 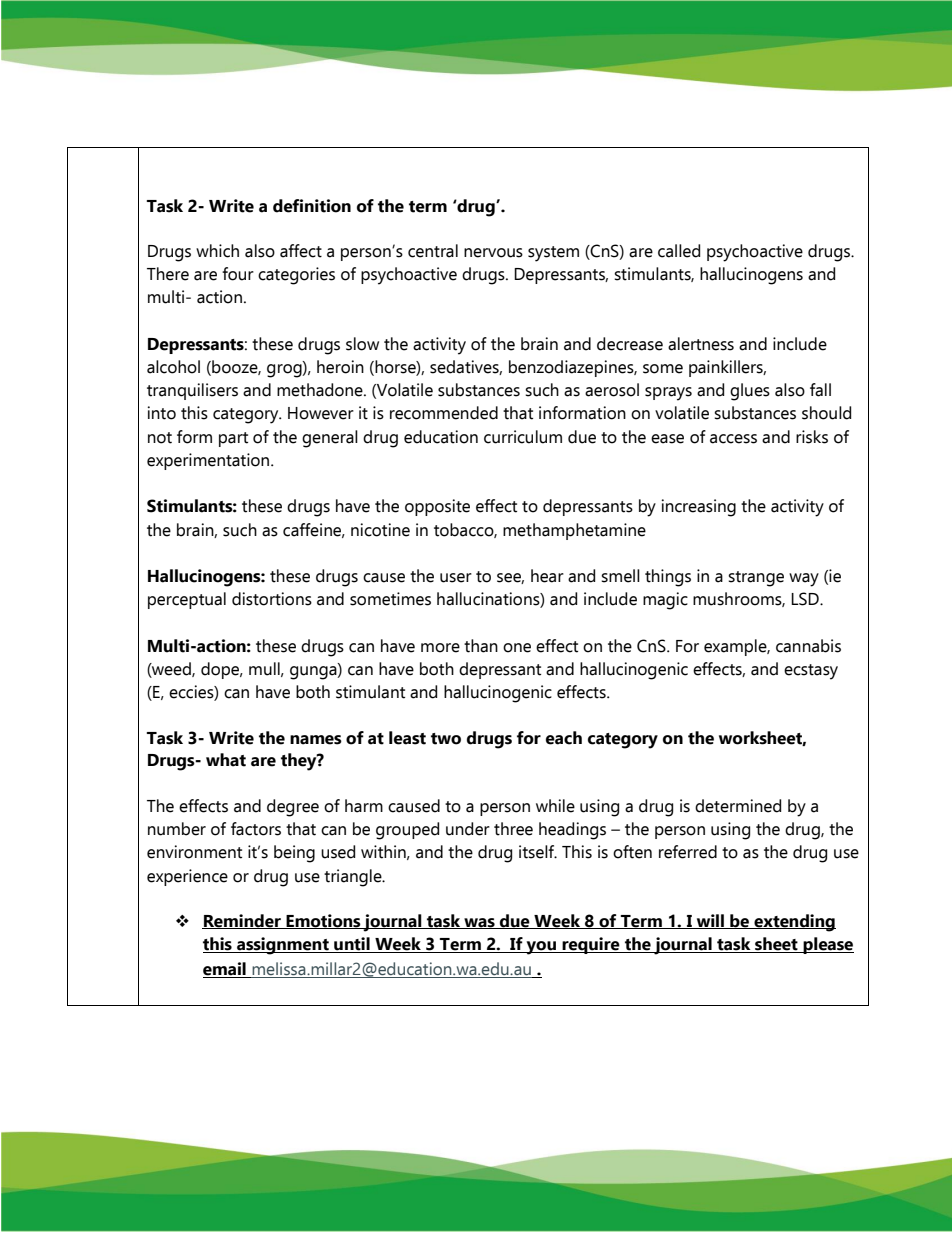 What do you see at coordinates (479, 923) in the document?
I see `was` at bounding box center [479, 923].
